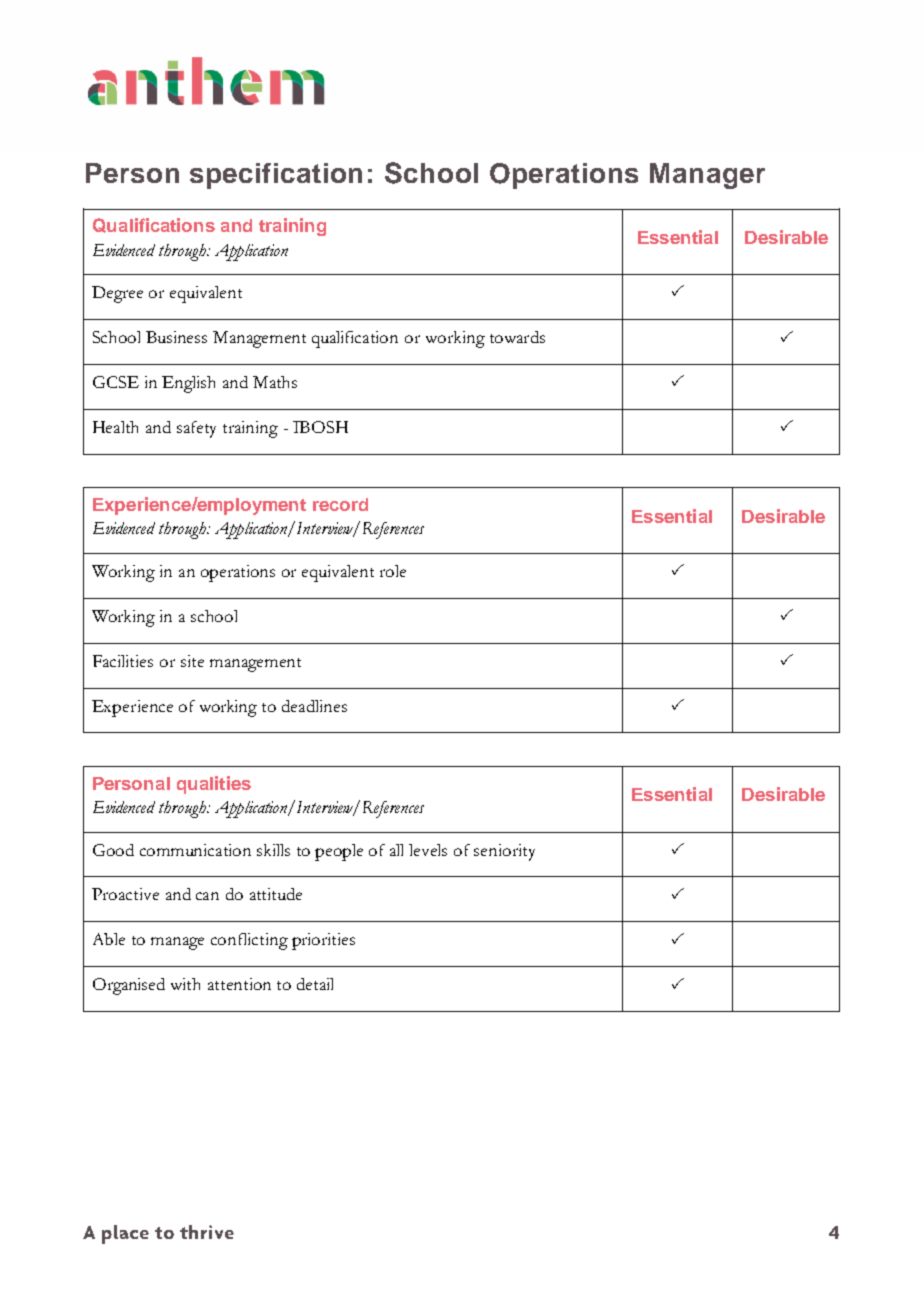 This document has width=924, height=1308. I want to click on Degree, so click(117, 294).
